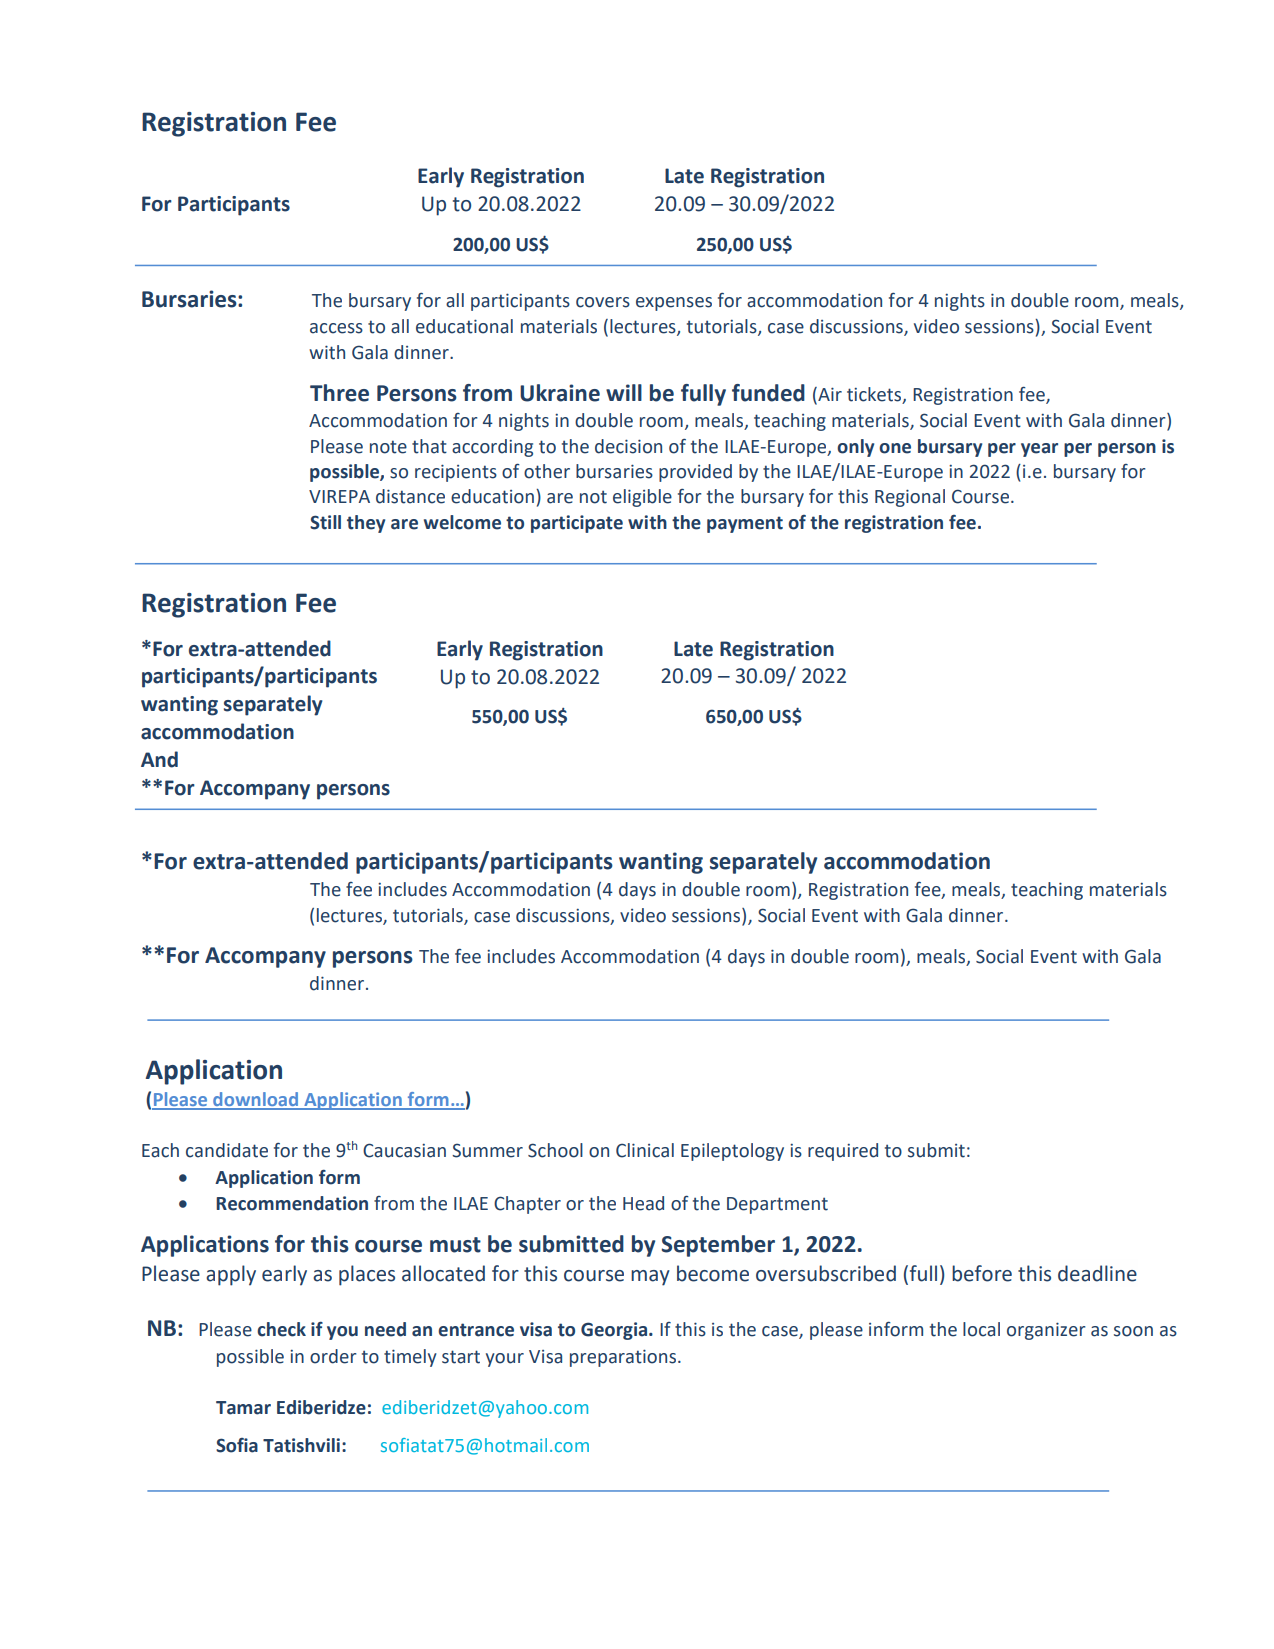 The height and width of the screenshot is (1649, 1274). Describe the element at coordinates (910, 498) in the screenshot. I see `Regional` at that location.
